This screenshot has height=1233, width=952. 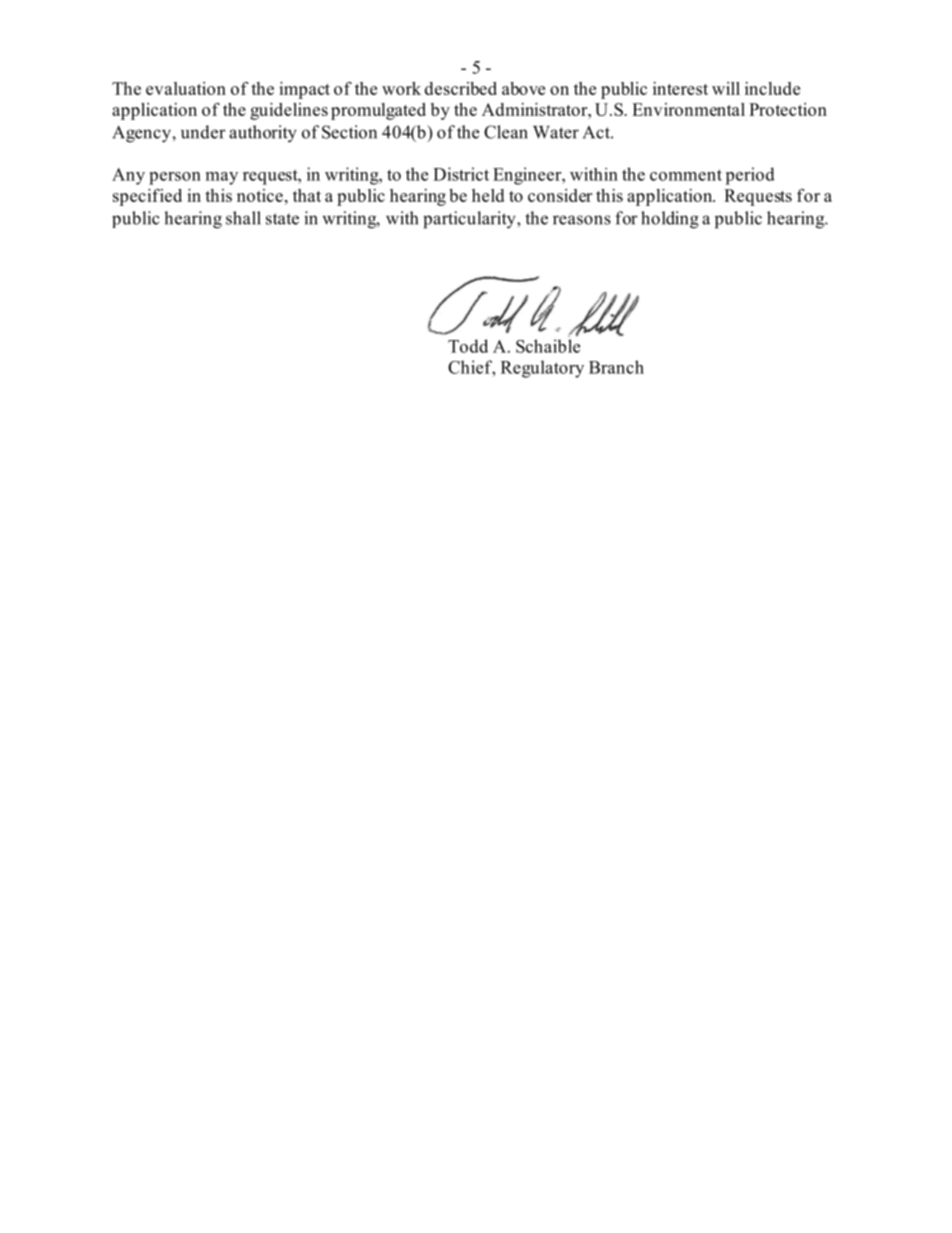 I want to click on will, so click(x=726, y=88).
